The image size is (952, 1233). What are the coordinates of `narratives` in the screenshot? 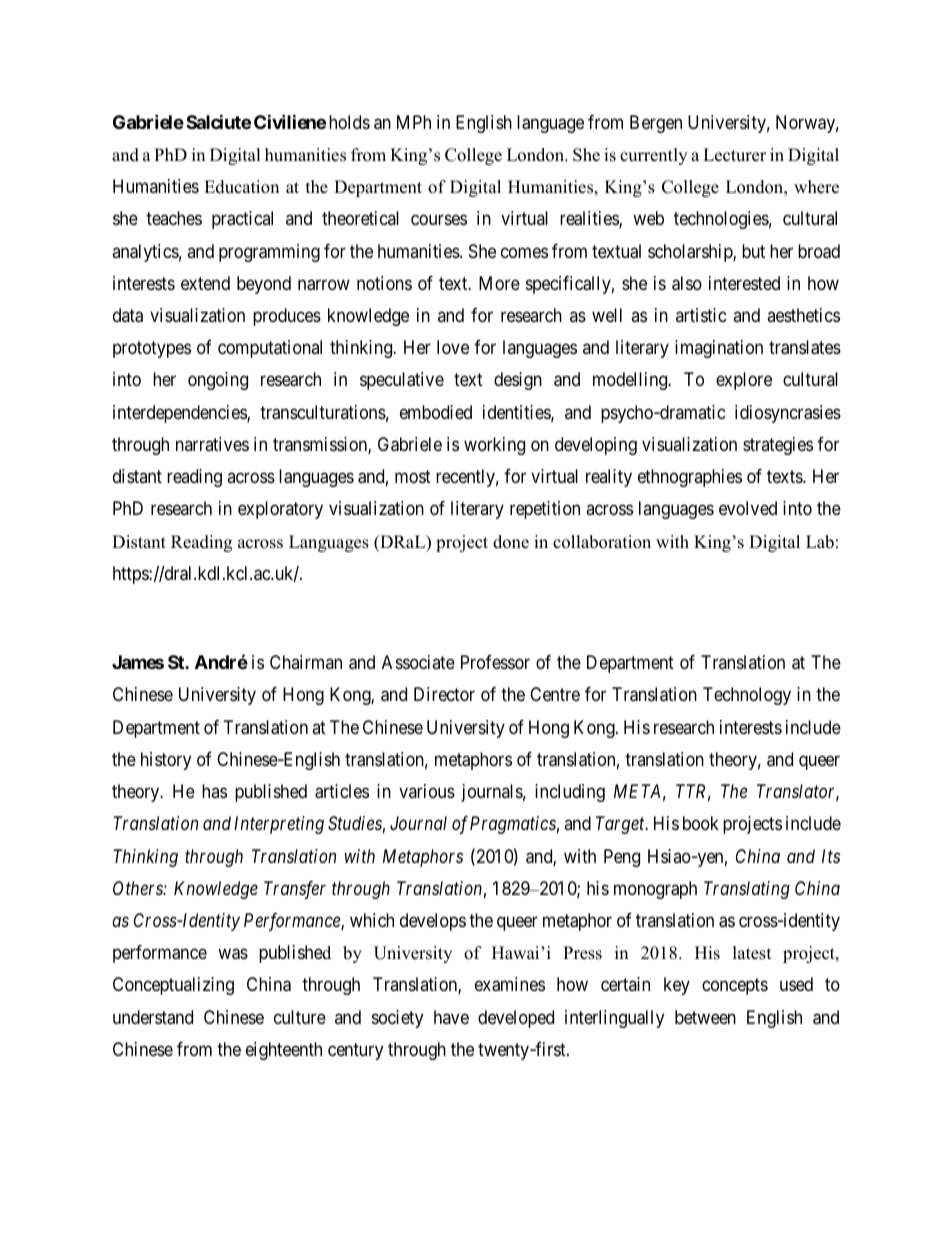 It's located at (212, 444).
